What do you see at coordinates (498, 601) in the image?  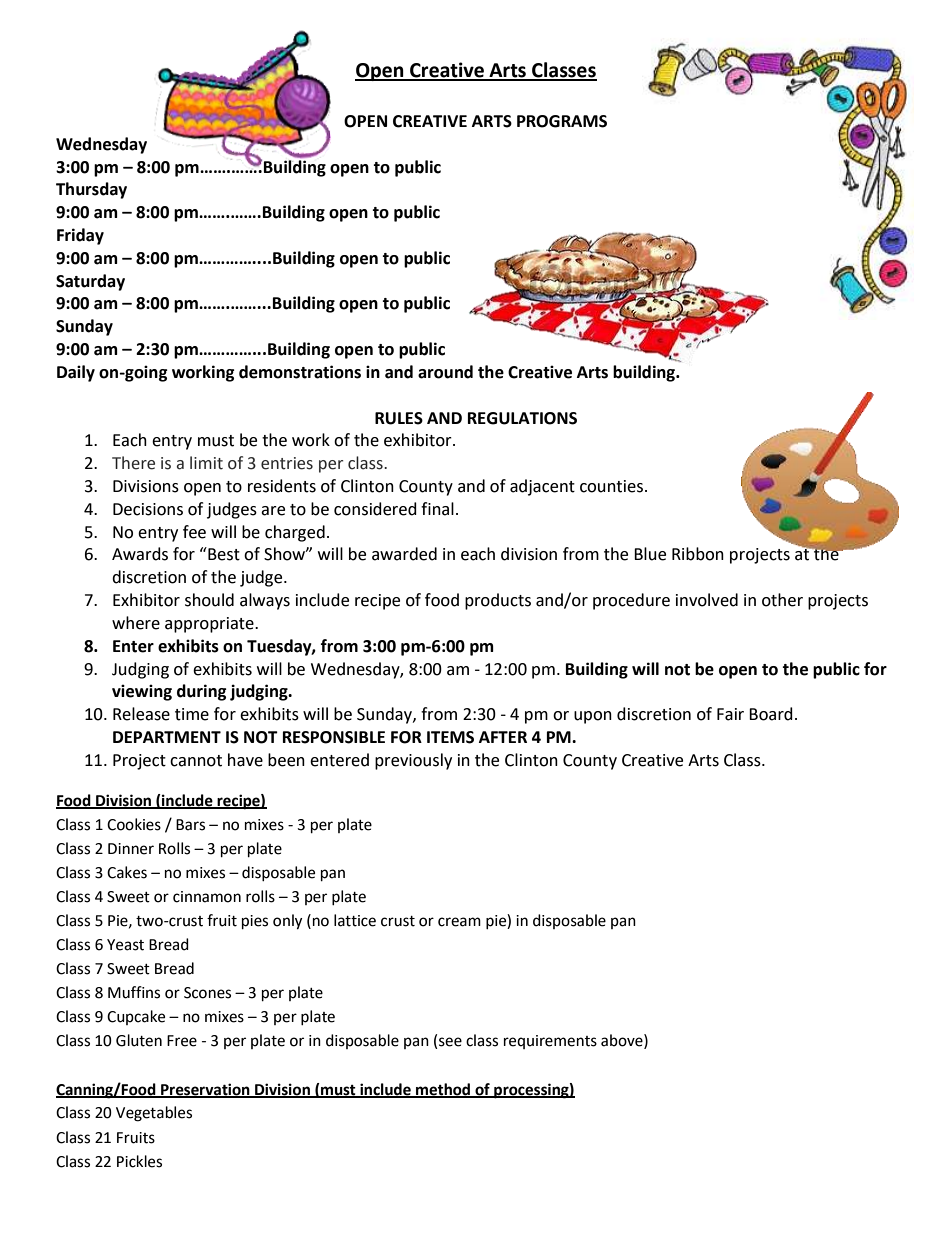 I see `products` at bounding box center [498, 601].
